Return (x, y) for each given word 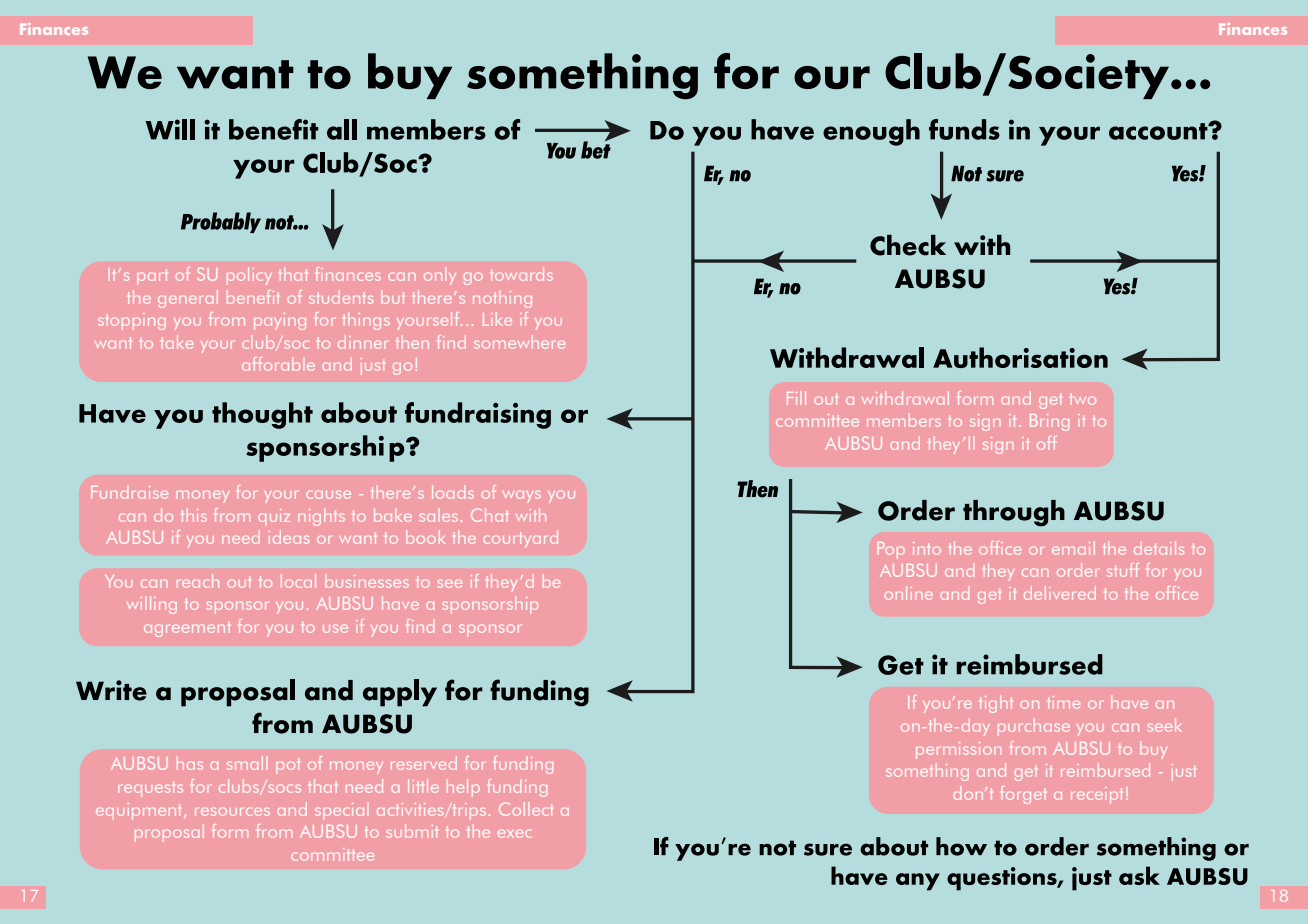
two (1083, 399)
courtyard (520, 539)
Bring (1049, 422)
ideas (289, 537)
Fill (796, 398)
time (1064, 702)
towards (522, 274)
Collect (526, 809)
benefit (253, 297)
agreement (187, 629)
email (1073, 548)
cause (328, 494)
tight (996, 704)
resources (232, 811)
